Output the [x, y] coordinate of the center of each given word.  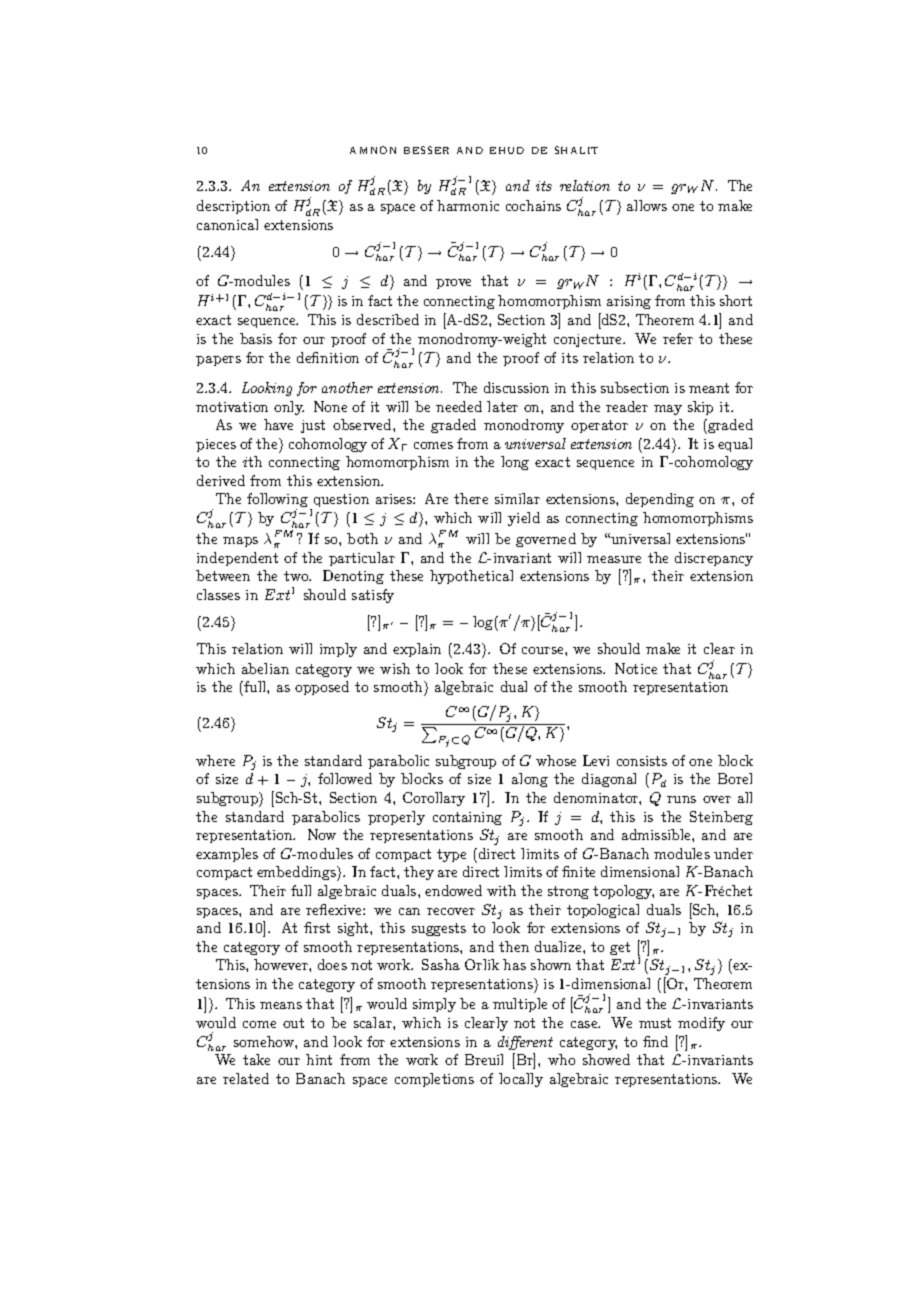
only [289, 408]
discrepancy [714, 559]
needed [459, 406]
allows [647, 205]
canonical [227, 224]
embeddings [297, 873]
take [256, 1059]
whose [556, 760]
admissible [657, 834]
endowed [453, 890]
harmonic [468, 205]
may [668, 410]
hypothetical [471, 577]
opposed [322, 688]
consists [642, 761]
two [297, 576]
